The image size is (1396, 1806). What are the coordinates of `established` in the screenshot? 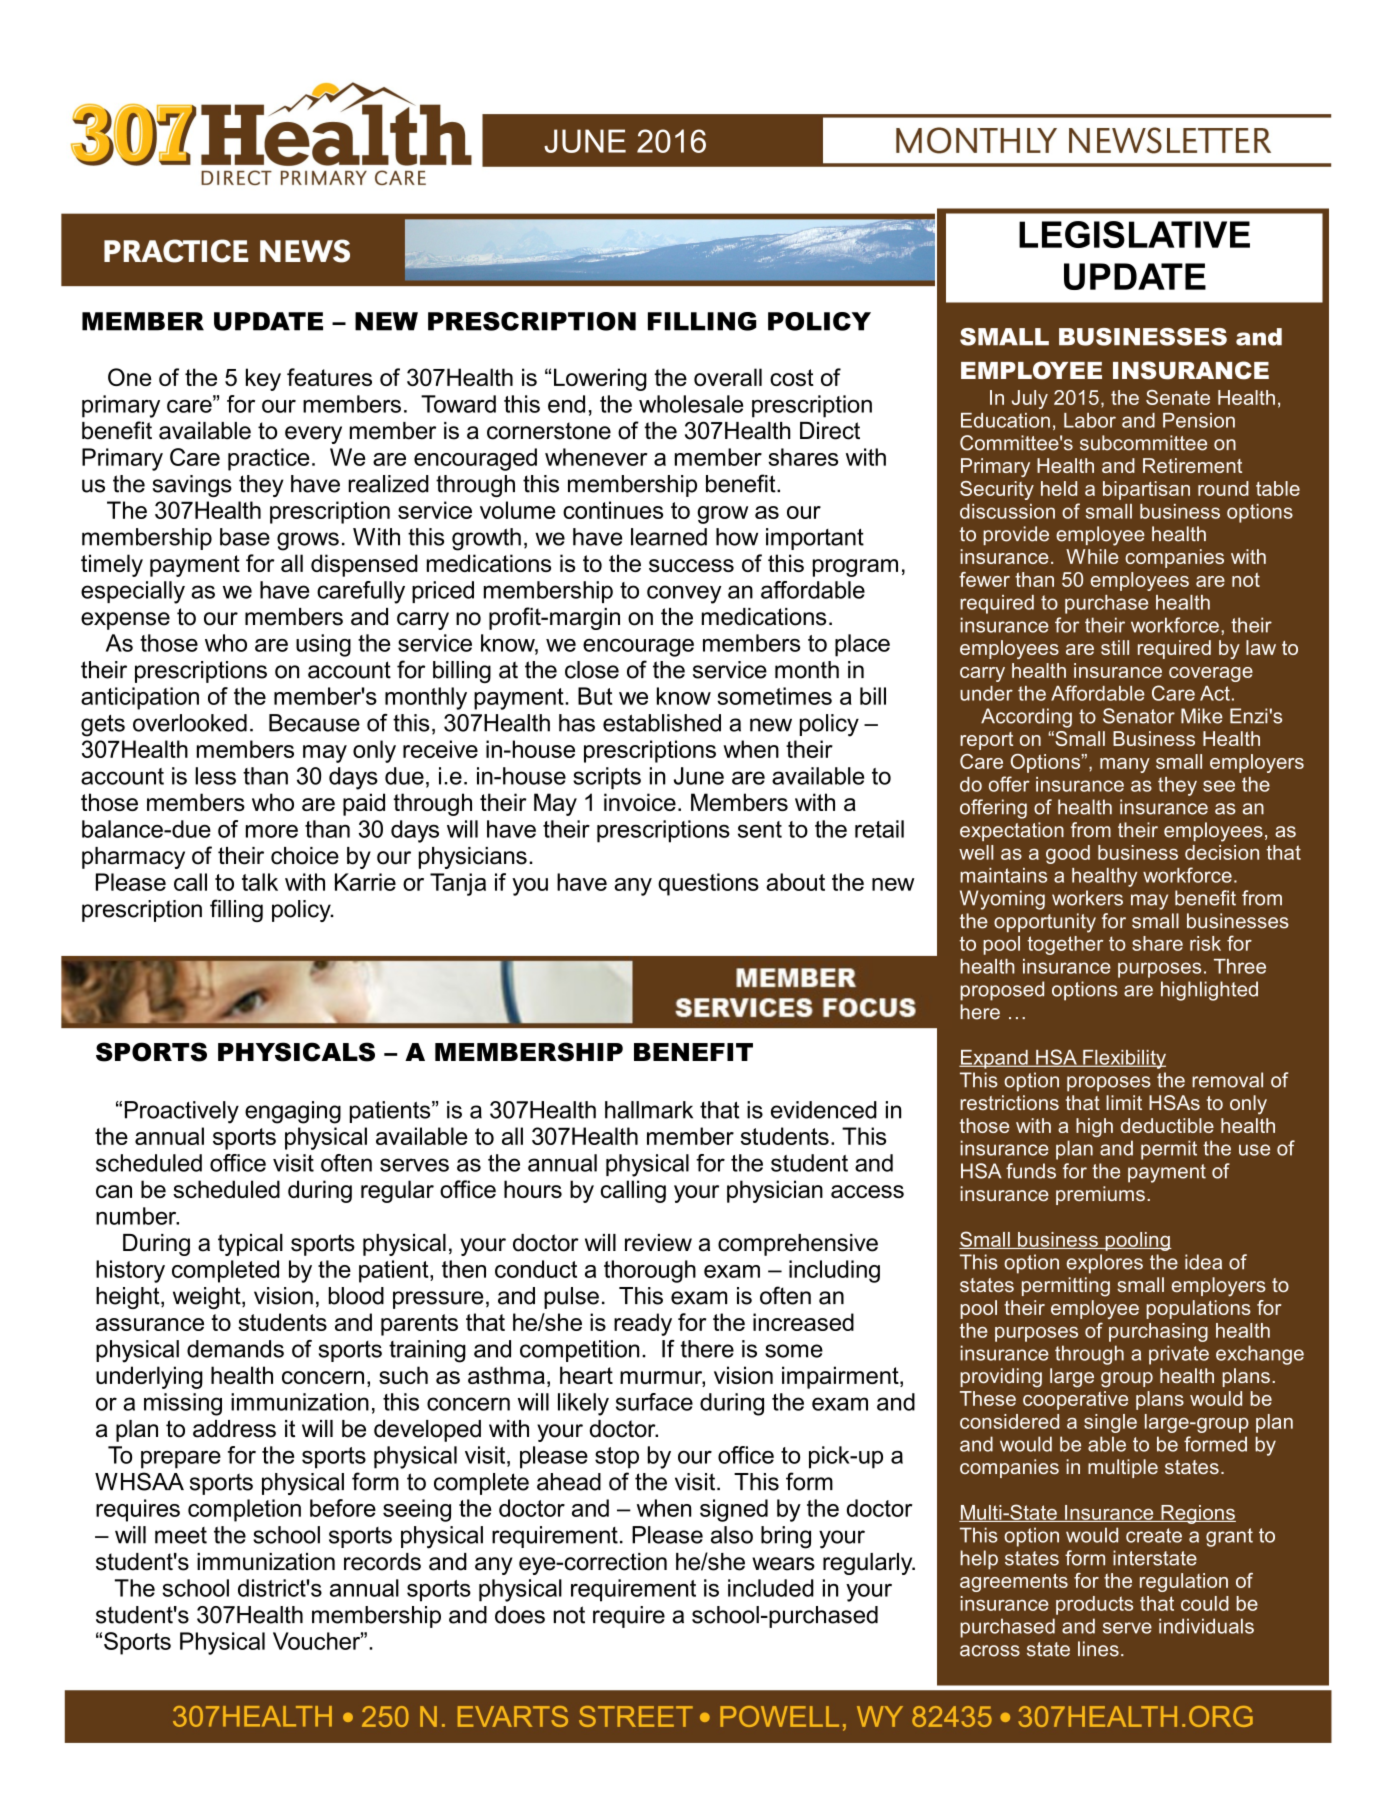 It's located at (662, 723).
